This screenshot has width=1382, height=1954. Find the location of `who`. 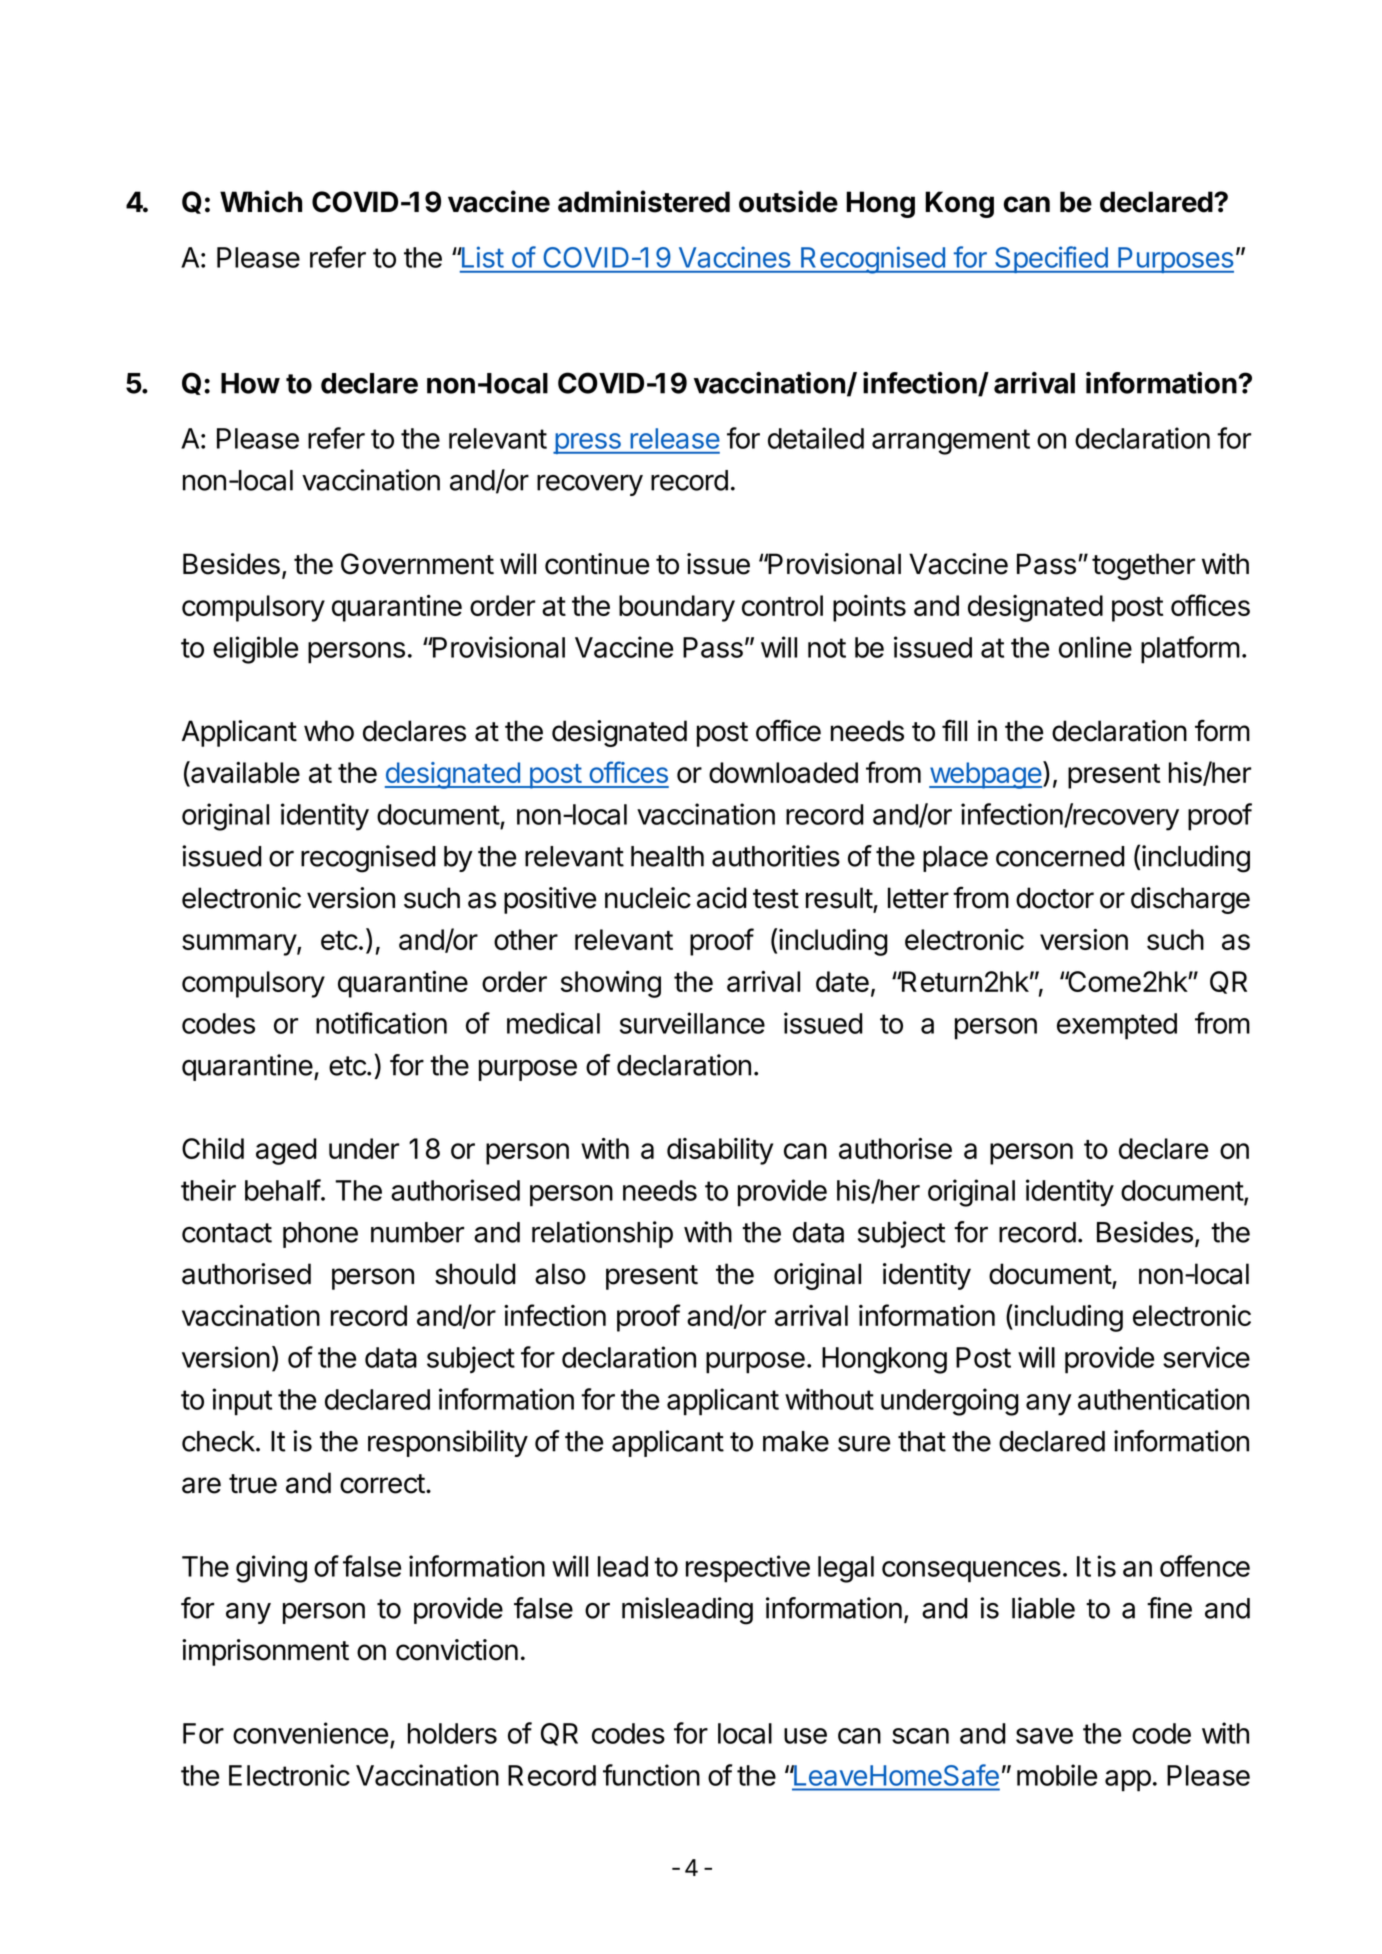

who is located at coordinates (329, 731).
